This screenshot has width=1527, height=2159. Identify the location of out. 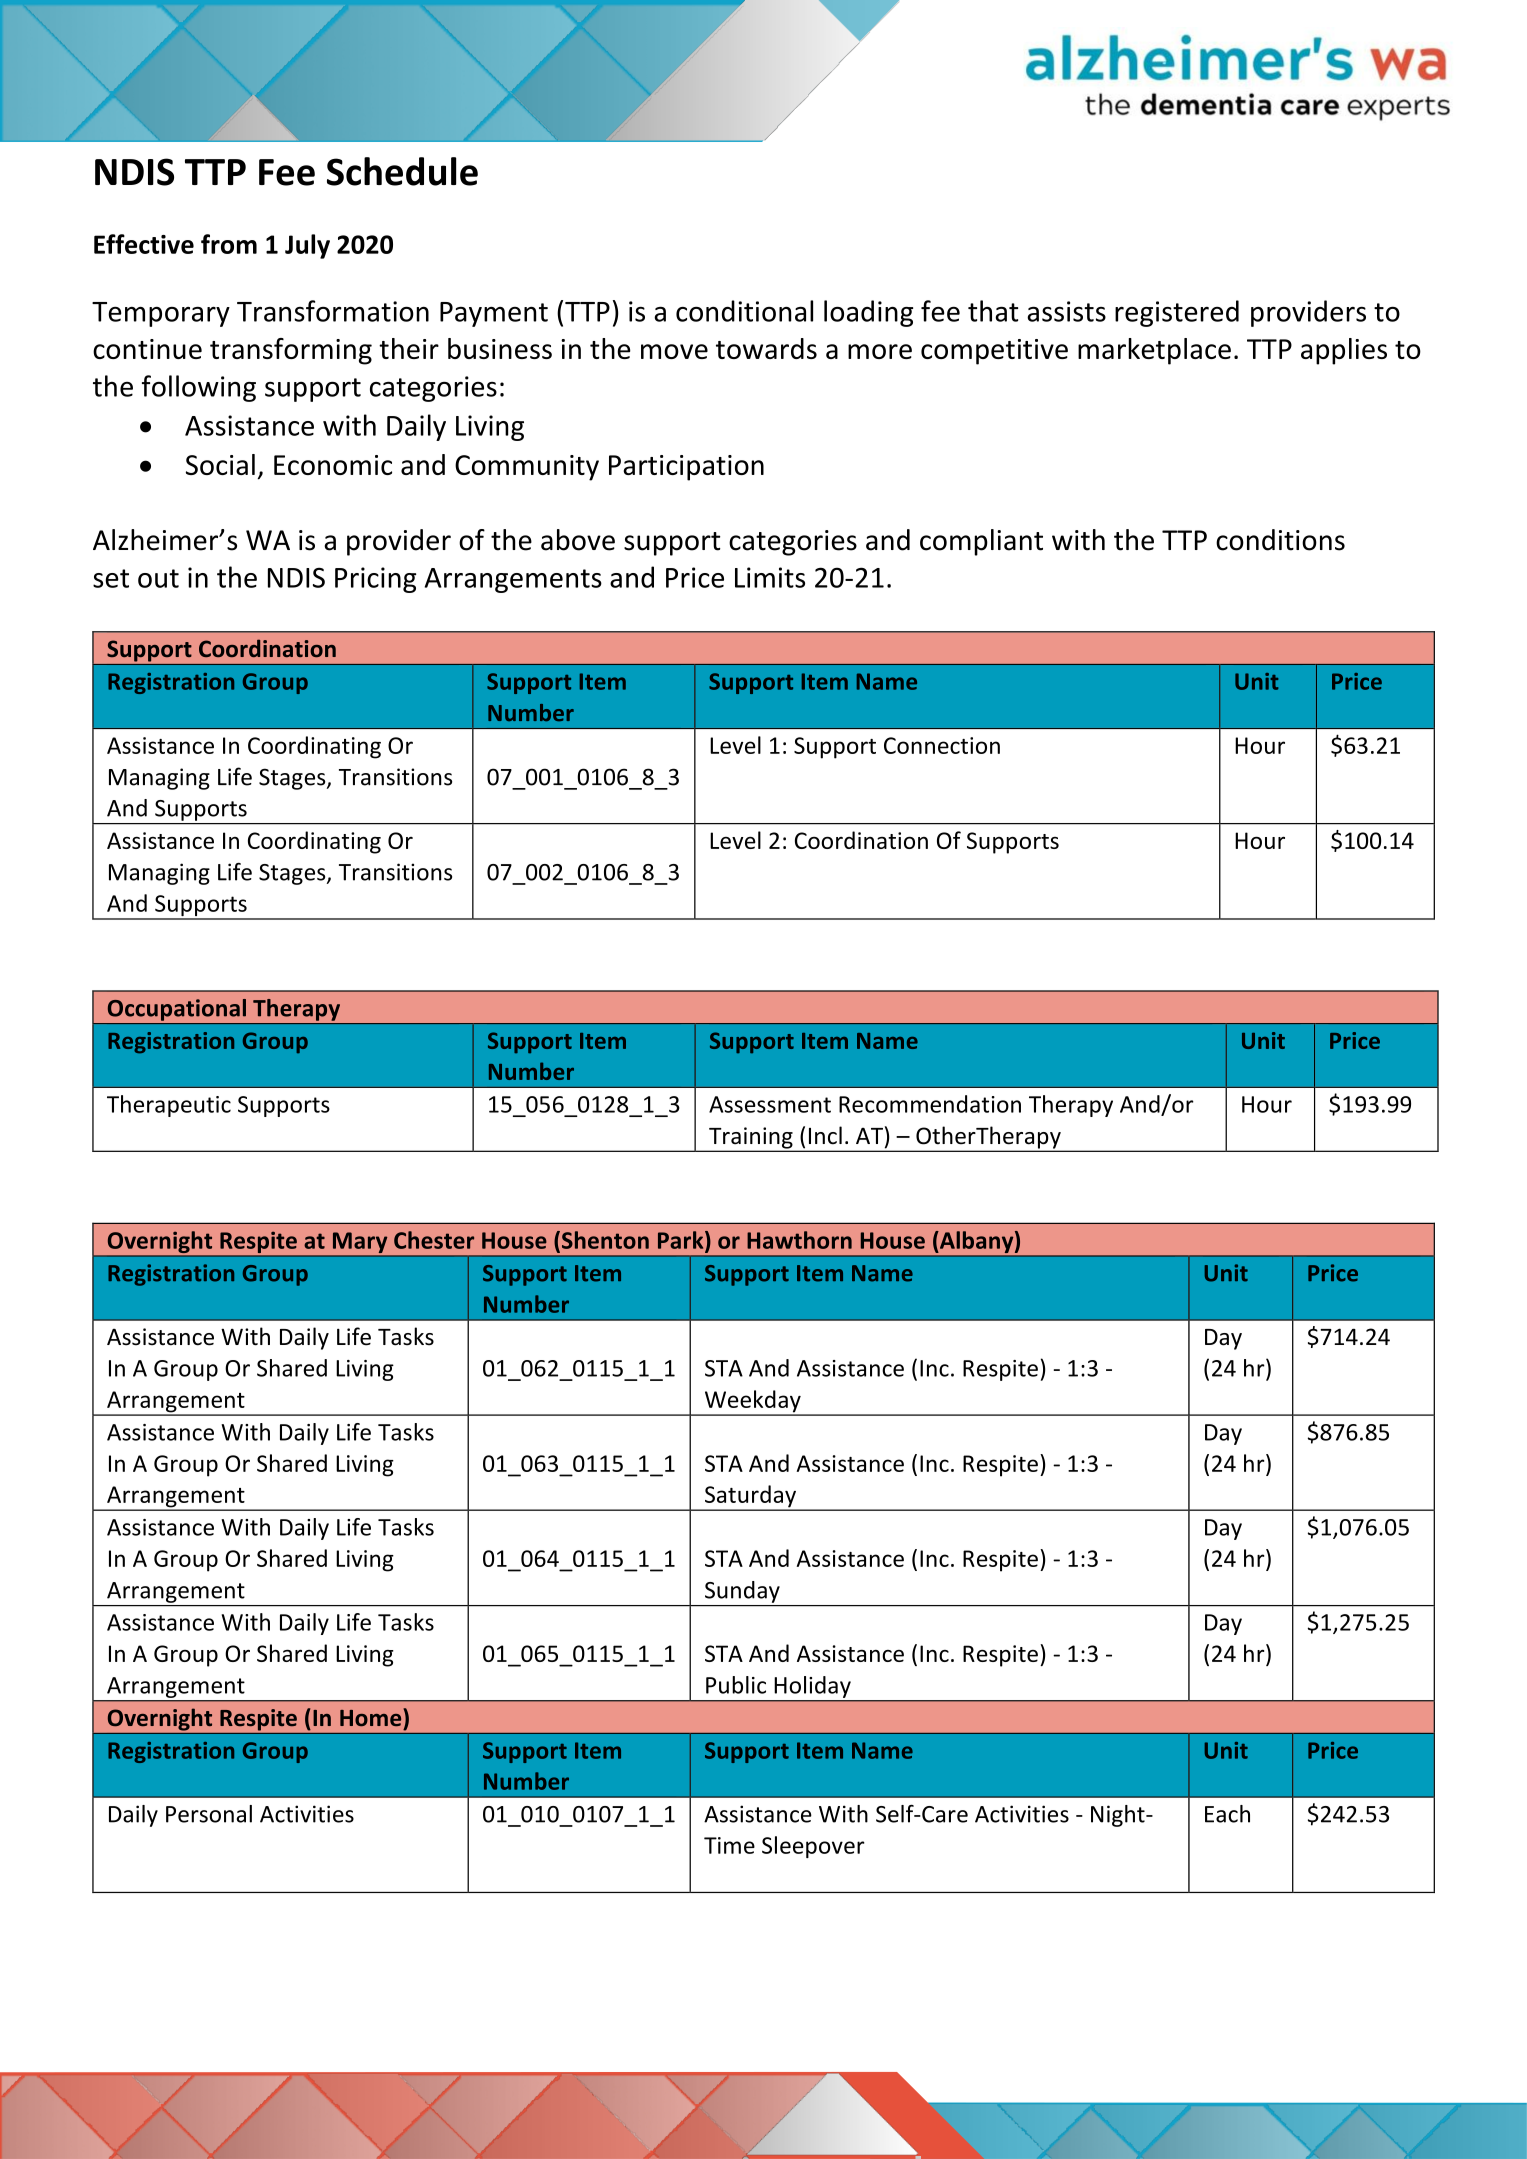
(158, 578).
